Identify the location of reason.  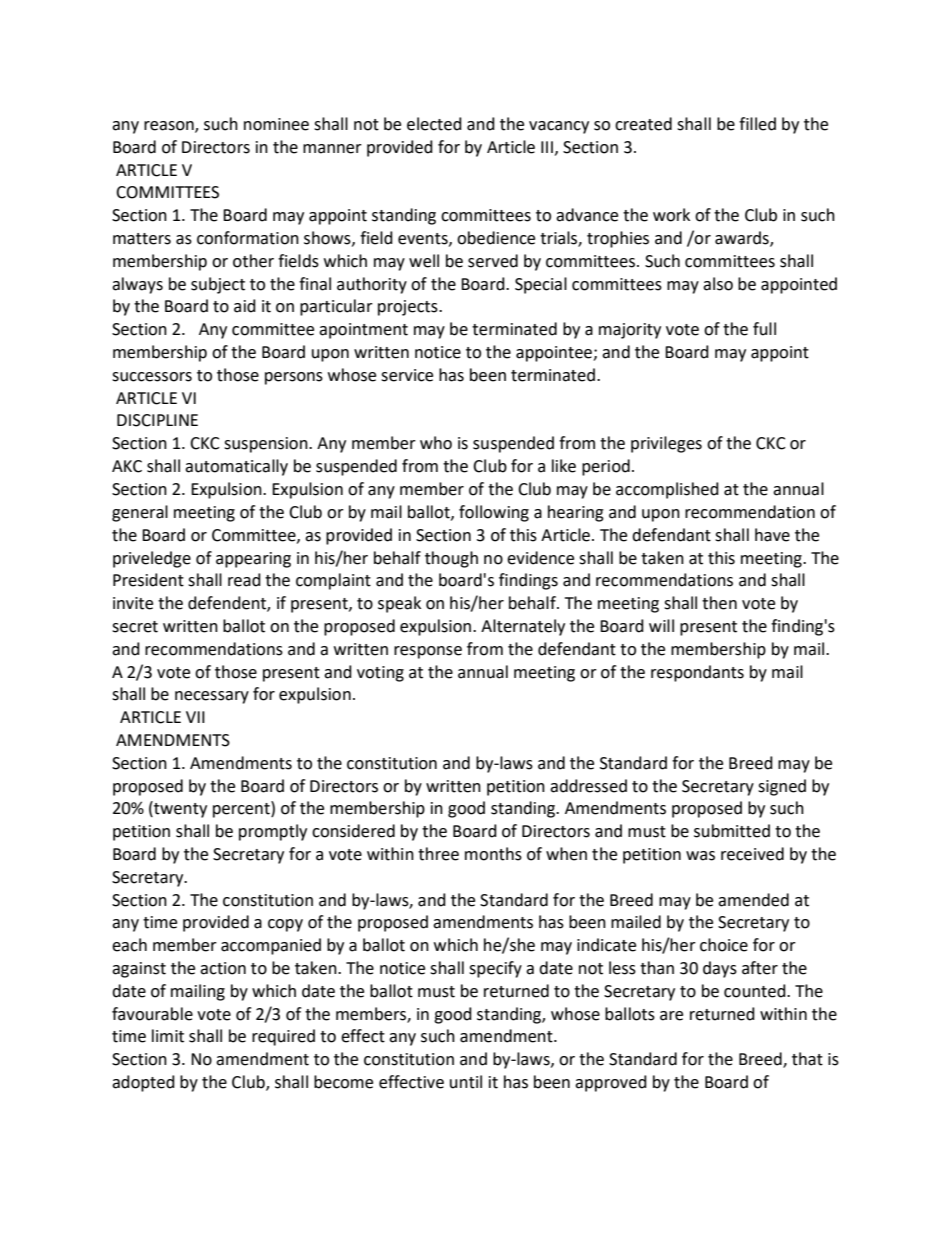
(170, 127).
